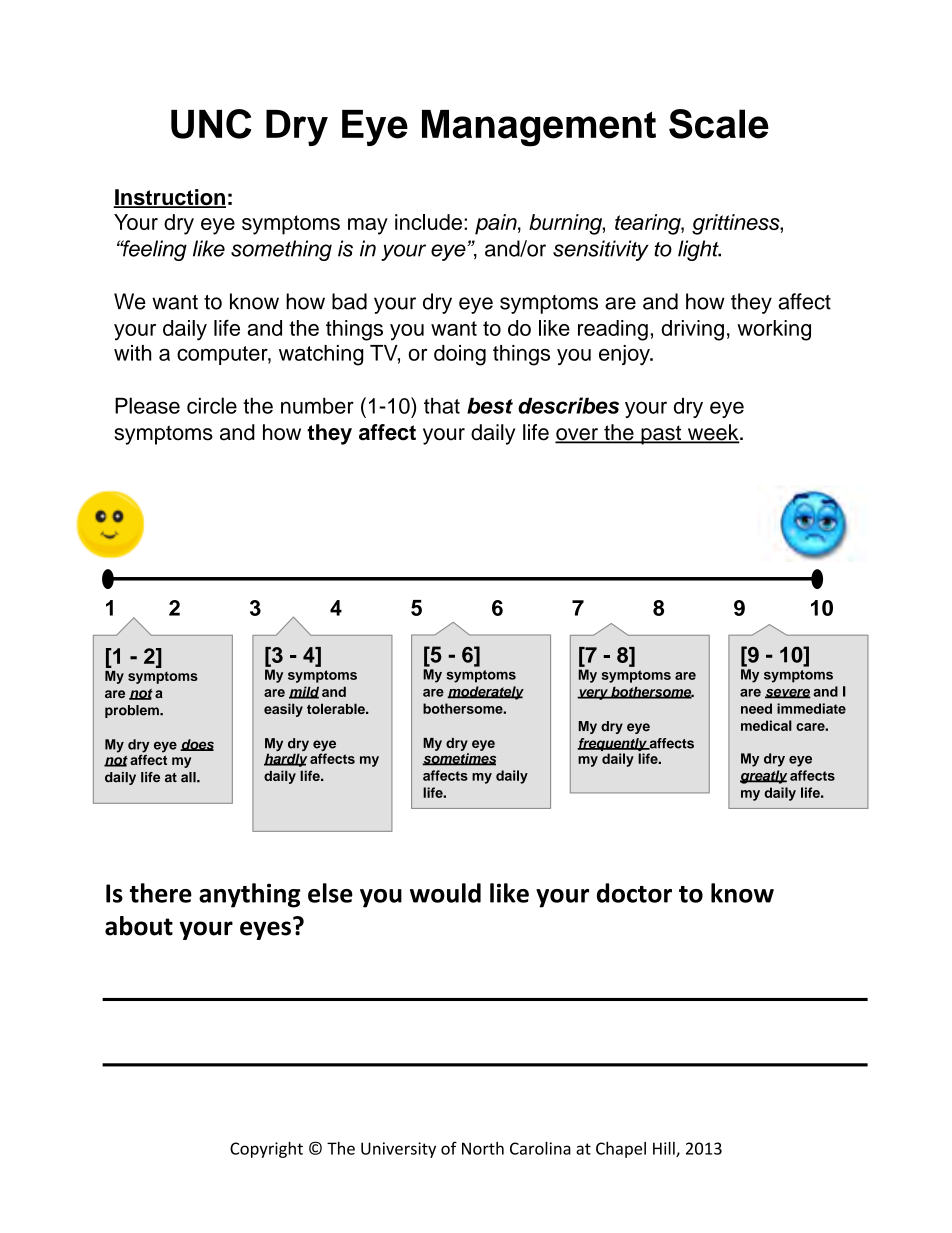  I want to click on sometimes, so click(459, 759).
